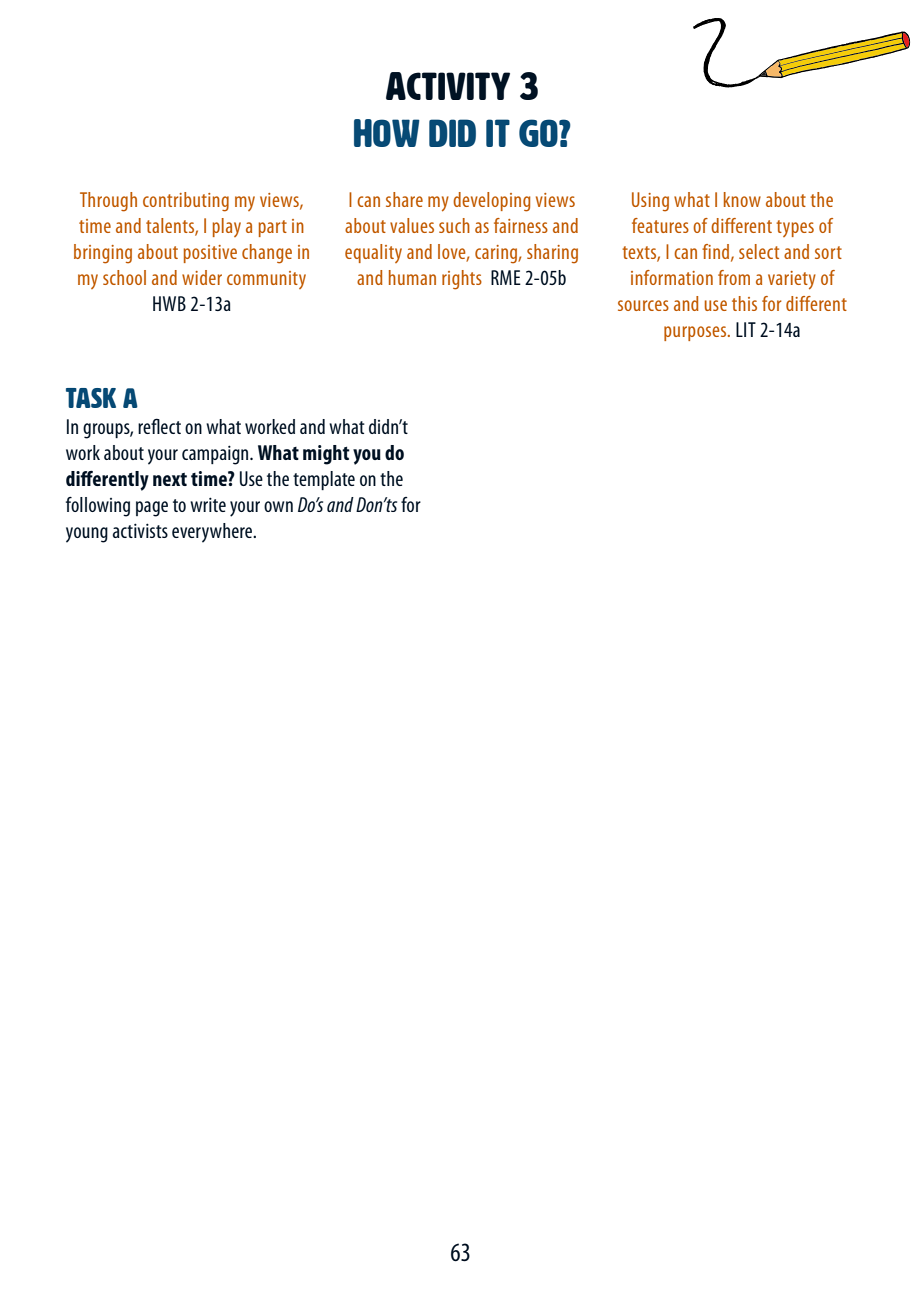 This screenshot has width=924, height=1308. Describe the element at coordinates (140, 530) in the screenshot. I see `activists` at that location.
